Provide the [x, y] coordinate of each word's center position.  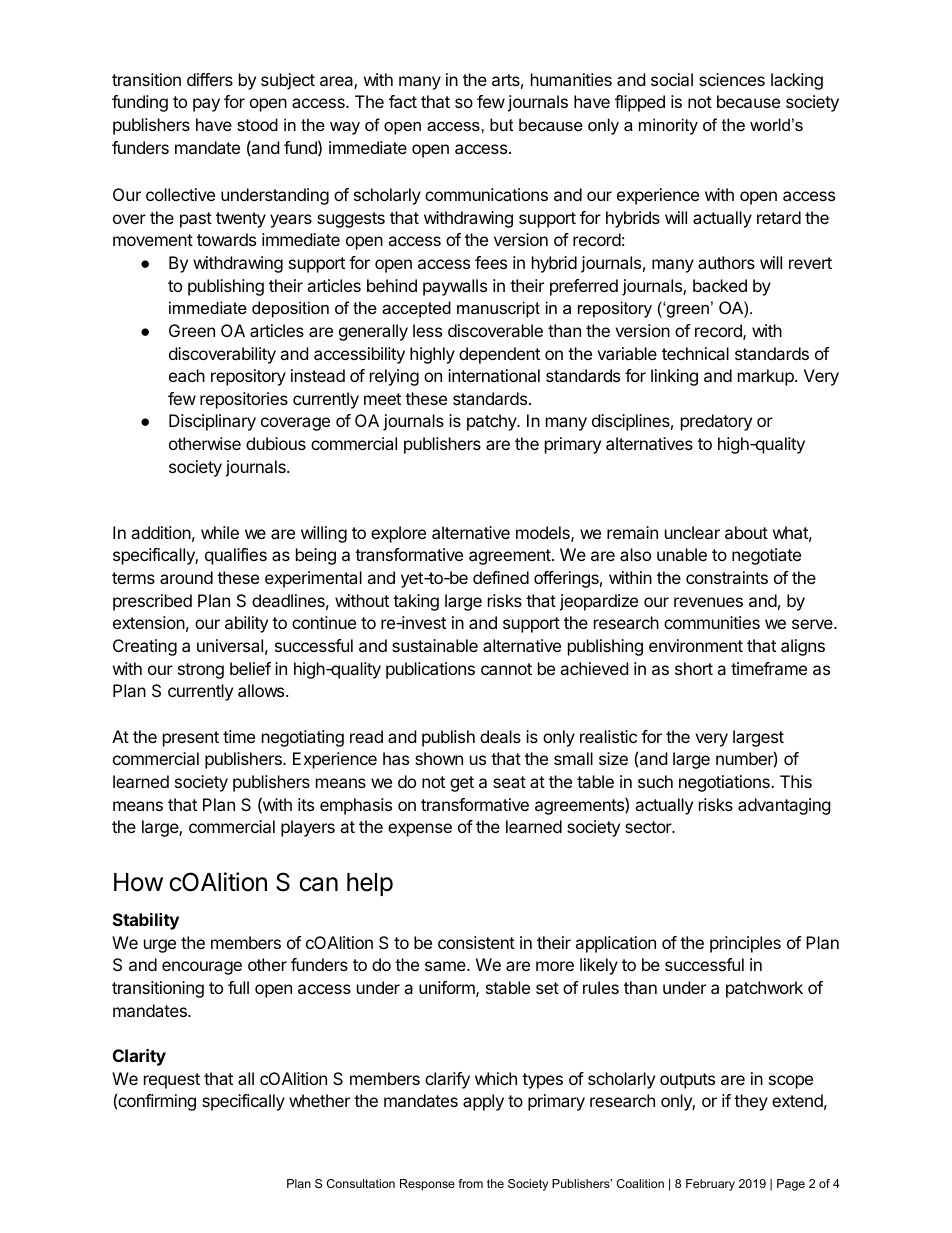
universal [230, 645]
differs [210, 79]
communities [712, 622]
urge [160, 946]
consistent [476, 942]
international [494, 375]
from [471, 1183]
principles [745, 944]
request [172, 1081]
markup [767, 377]
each [187, 375]
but [501, 124]
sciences [732, 79]
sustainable [435, 645]
